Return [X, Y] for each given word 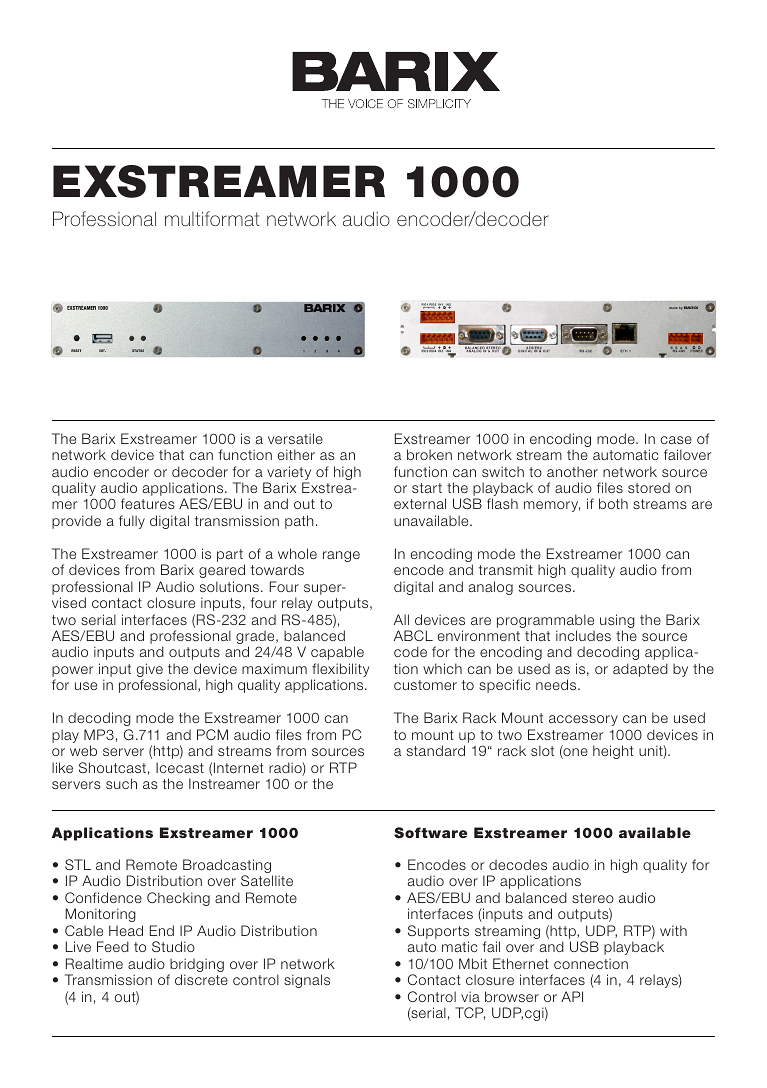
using [617, 622]
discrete [201, 979]
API [572, 996]
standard [436, 750]
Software [430, 832]
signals [307, 981]
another [572, 471]
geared [222, 571]
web [83, 750]
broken [429, 454]
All [401, 619]
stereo [593, 898]
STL [78, 864]
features [148, 503]
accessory [583, 720]
